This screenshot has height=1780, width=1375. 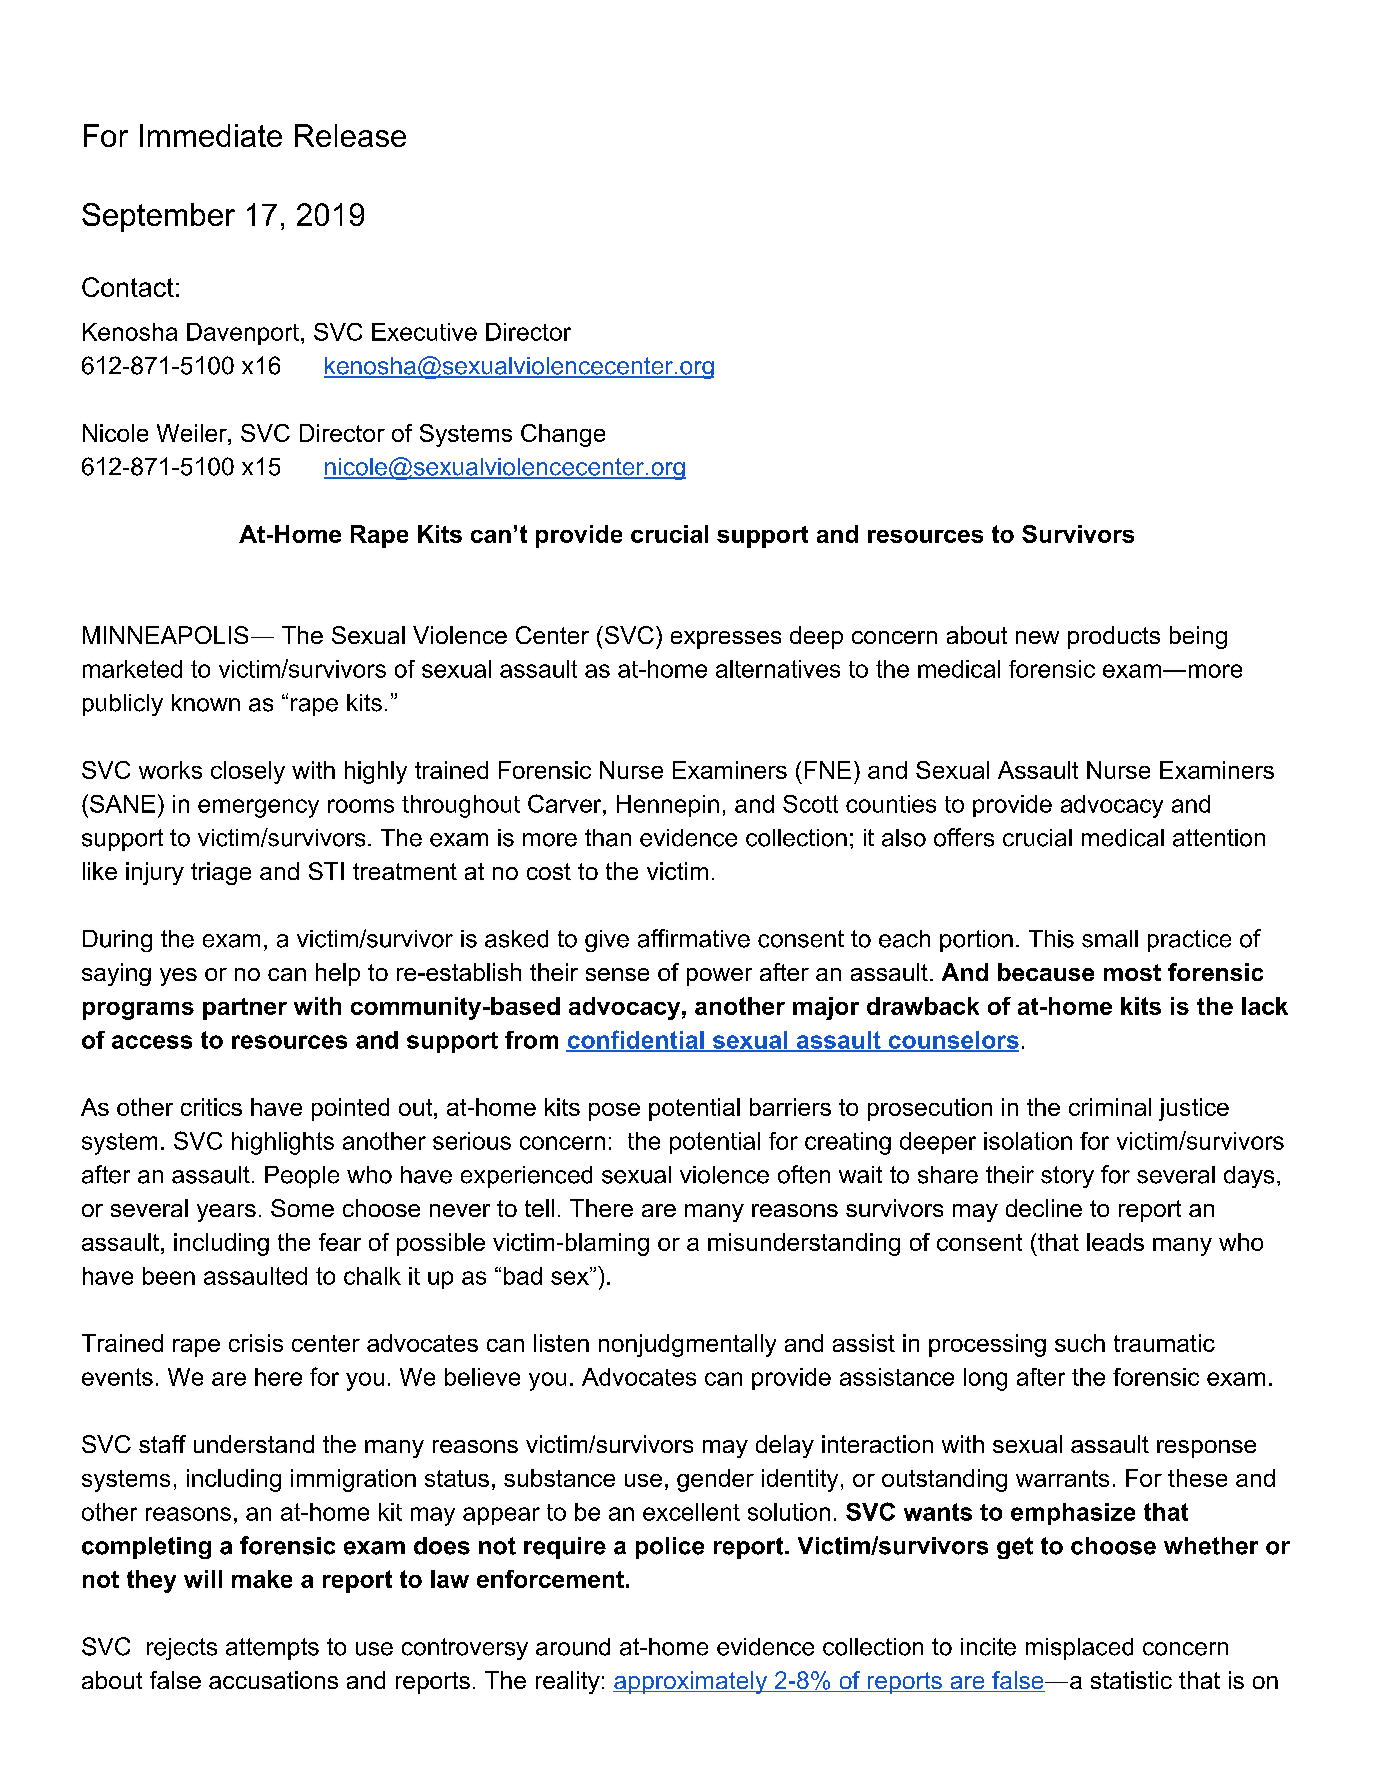 I want to click on criminal, so click(x=1110, y=1107).
